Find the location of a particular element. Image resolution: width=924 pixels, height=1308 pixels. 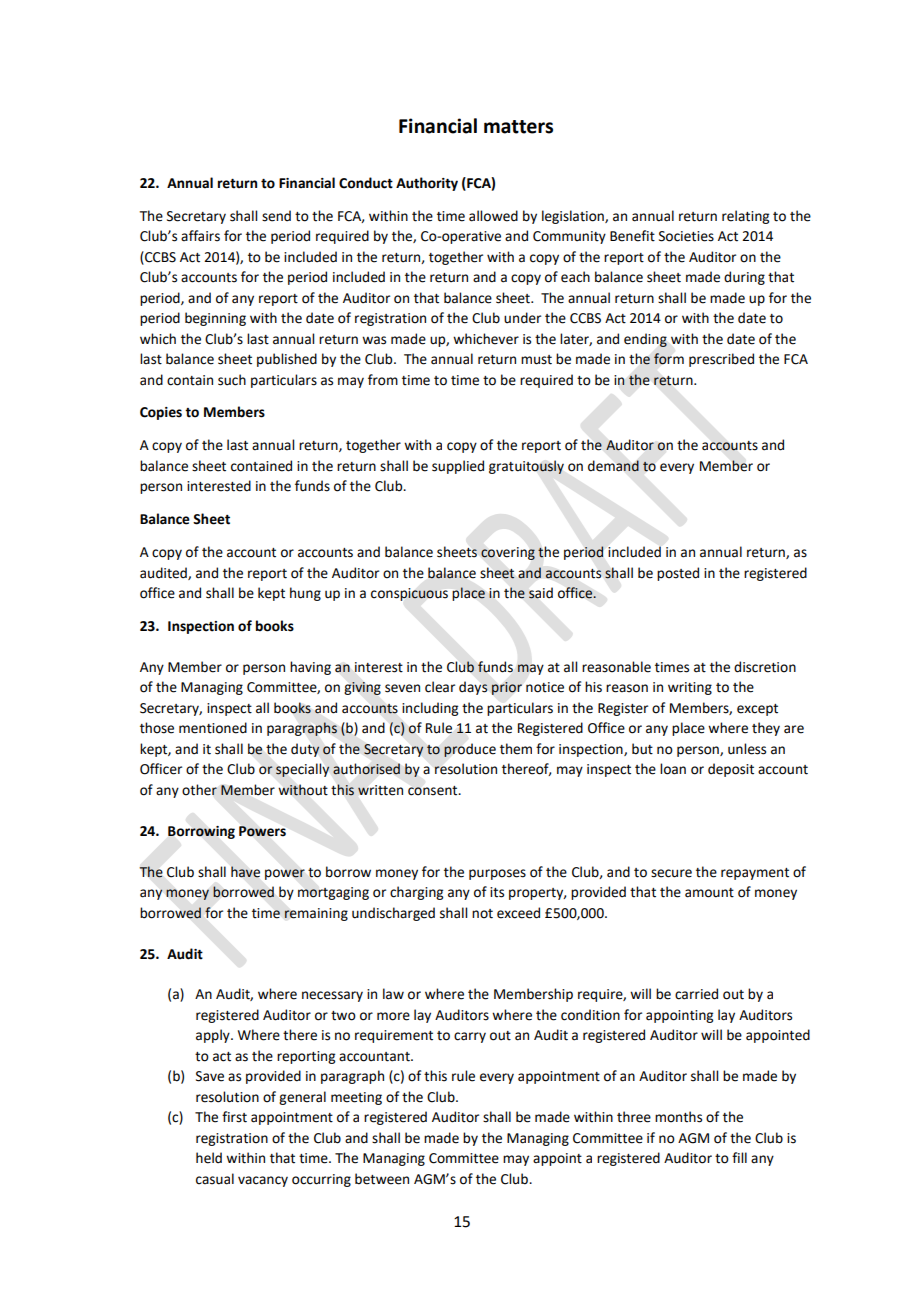

amount is located at coordinates (709, 893).
